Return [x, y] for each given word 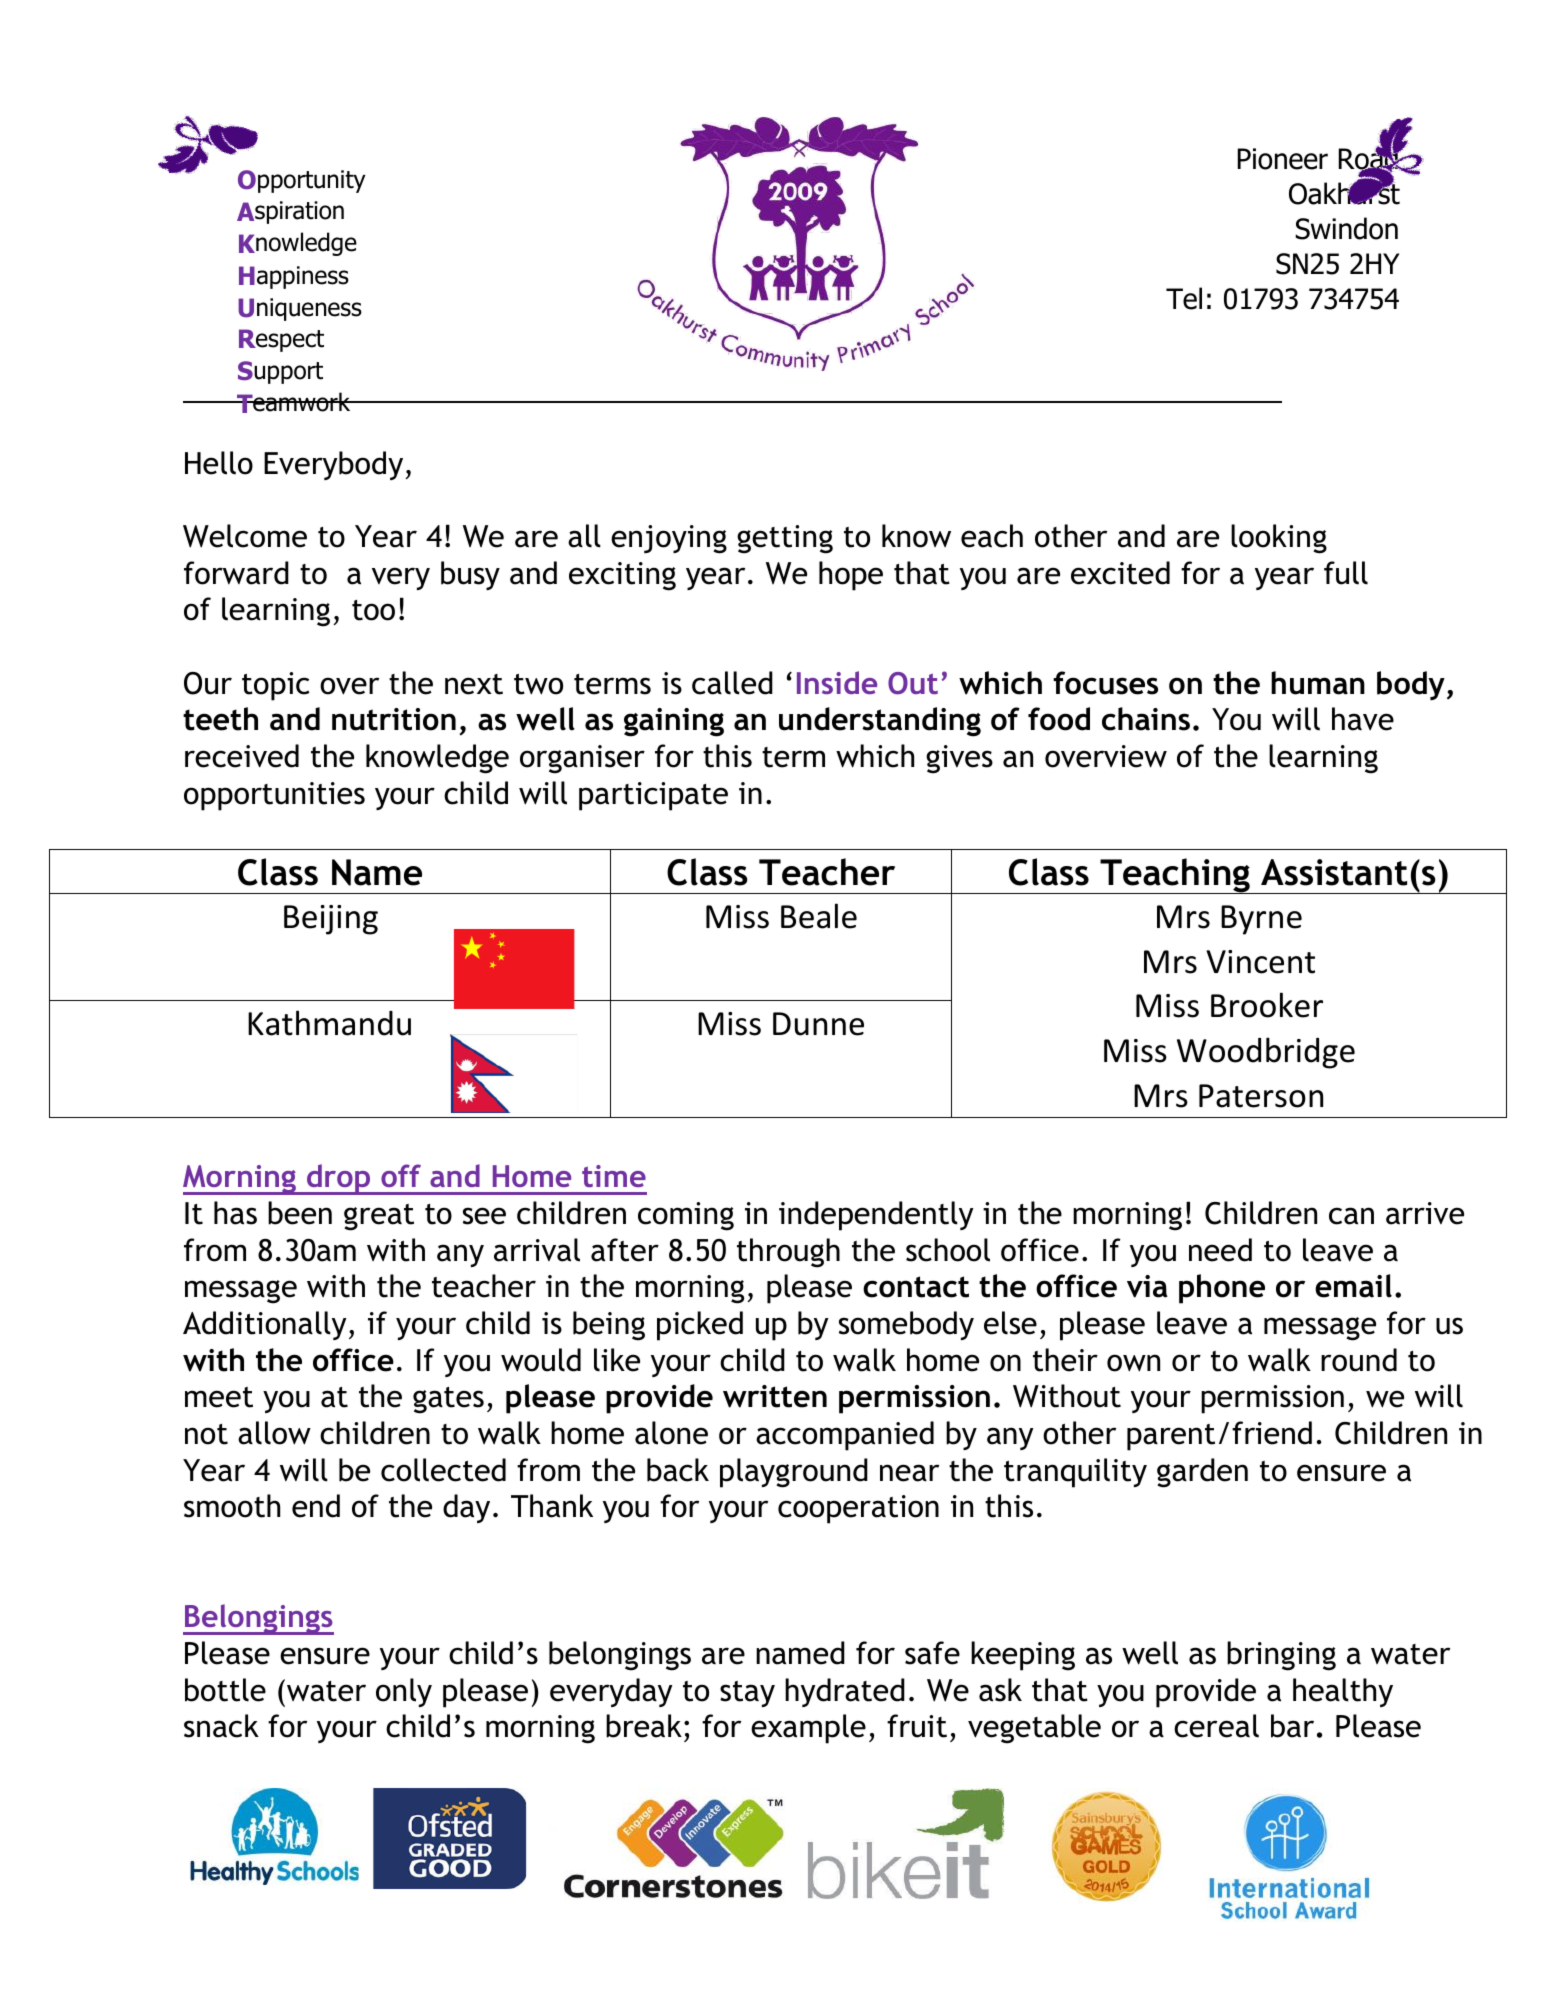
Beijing [331, 920]
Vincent [1260, 962]
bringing [1281, 1656]
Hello [219, 463]
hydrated [845, 1692]
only [404, 1692]
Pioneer [1283, 159]
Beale [819, 916]
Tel [1184, 298]
